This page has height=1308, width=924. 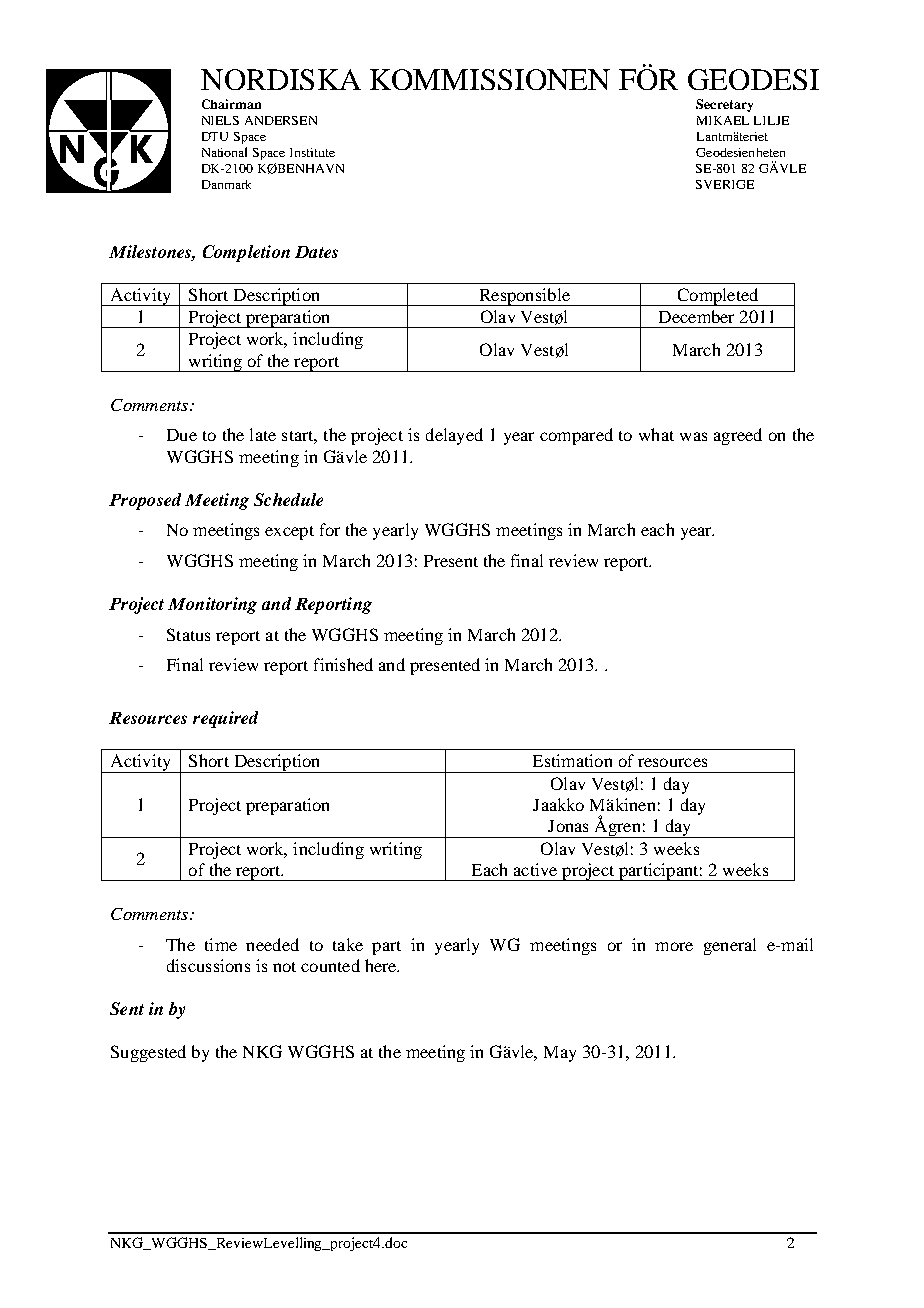 I want to click on discussions, so click(x=208, y=965).
